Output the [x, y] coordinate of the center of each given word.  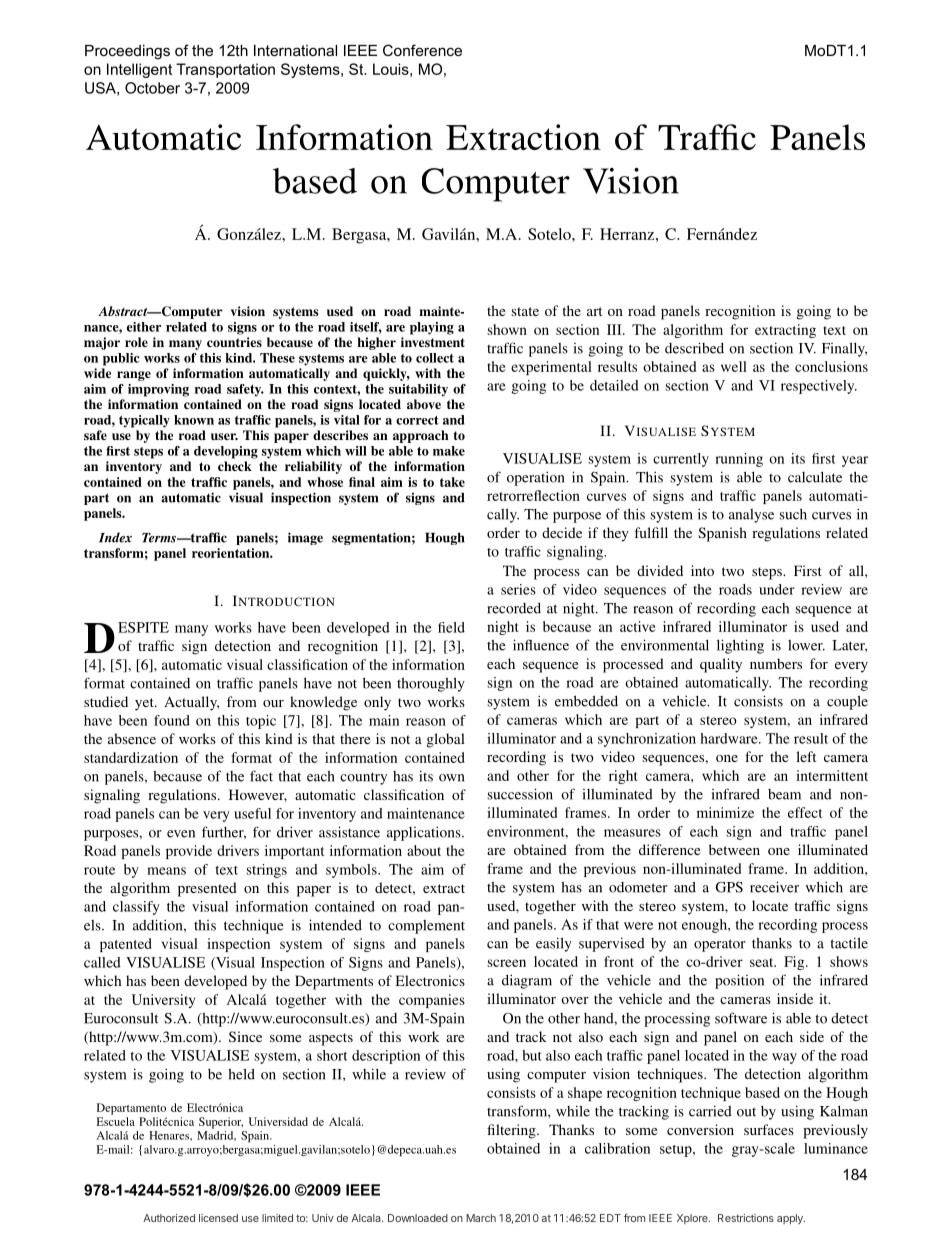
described [694, 348]
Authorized [169, 1218]
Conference [422, 50]
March [481, 1218]
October [152, 88]
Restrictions [746, 1218]
